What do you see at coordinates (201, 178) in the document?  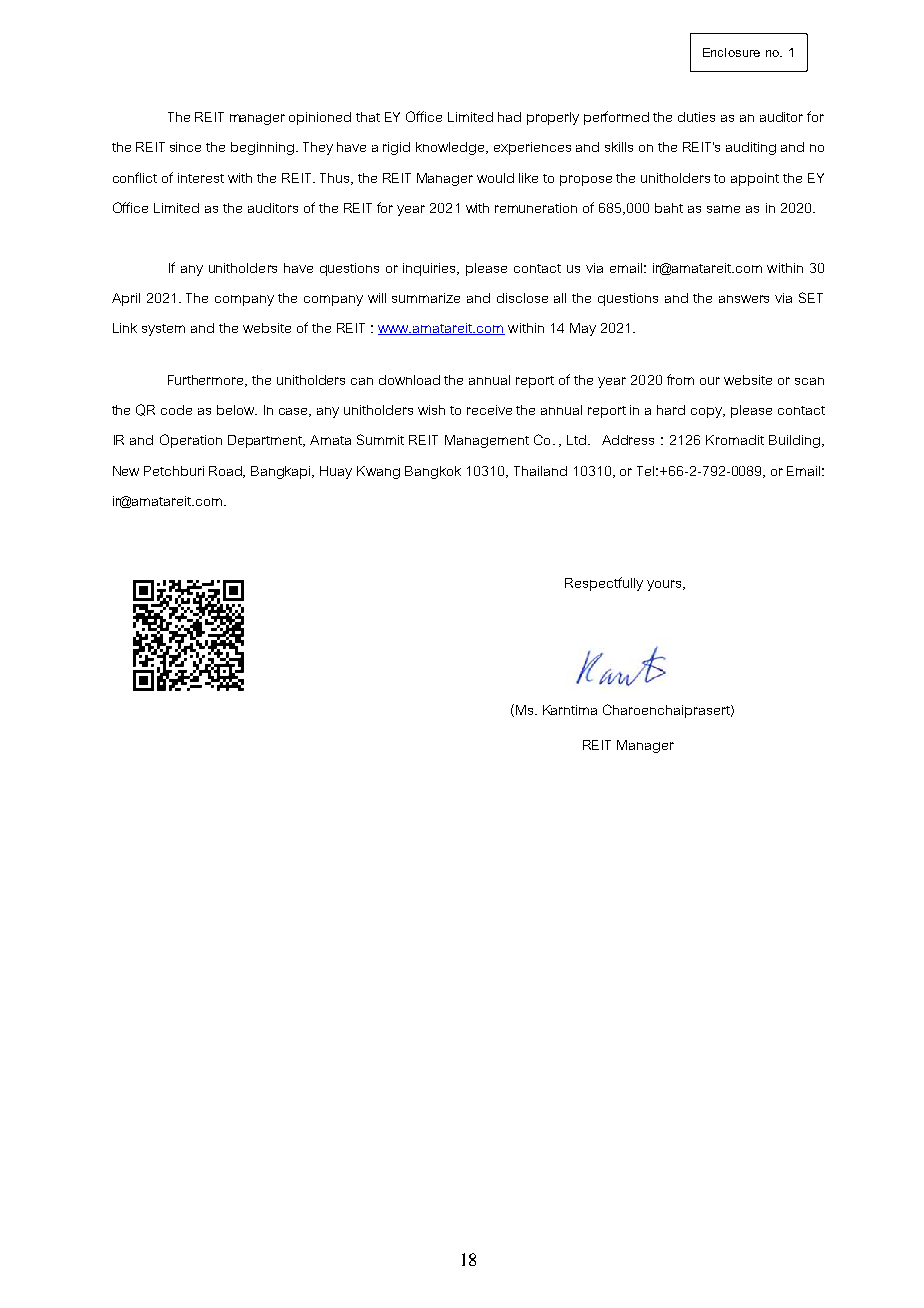 I see `interest` at bounding box center [201, 178].
